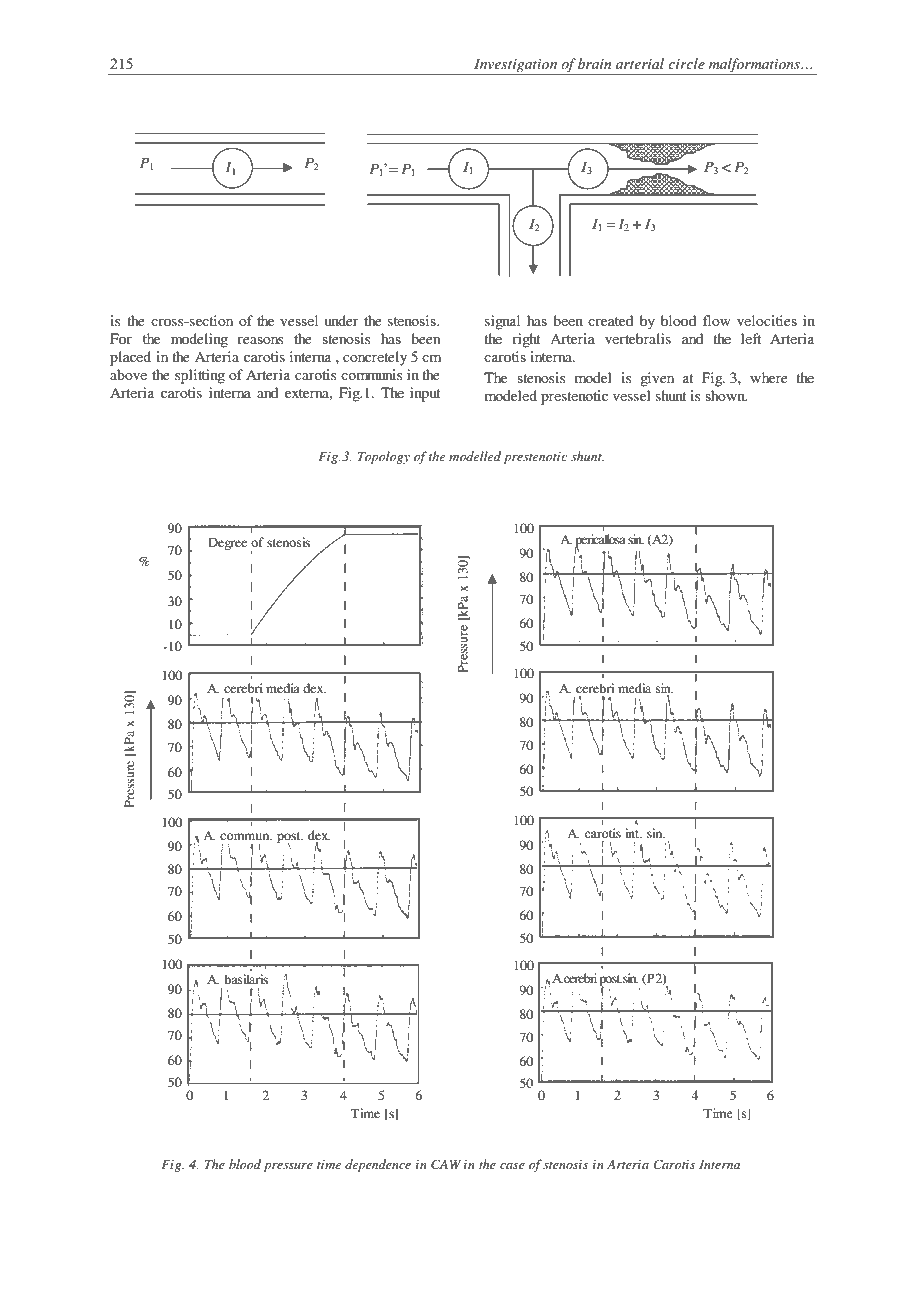  Describe the element at coordinates (378, 1165) in the document. I see `dependence` at that location.
